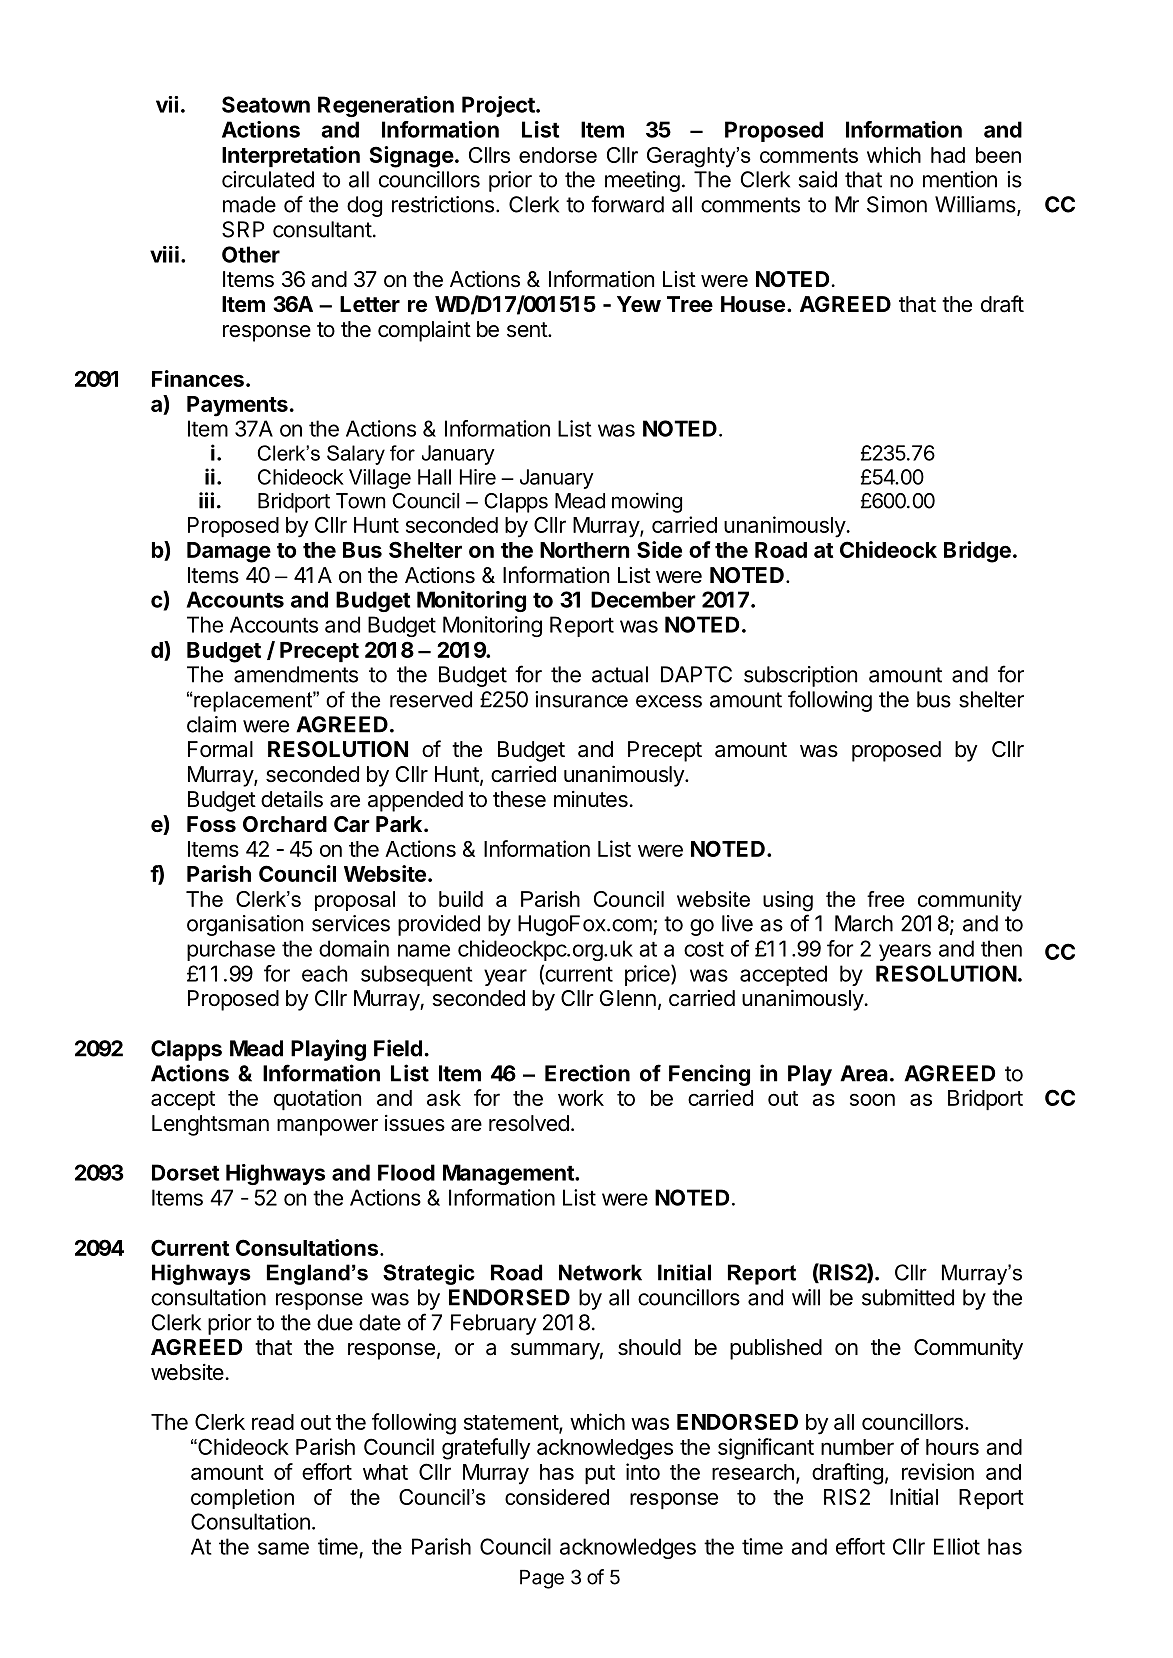 This image has width=1173, height=1658. What do you see at coordinates (317, 1099) in the image?
I see `quotation` at bounding box center [317, 1099].
